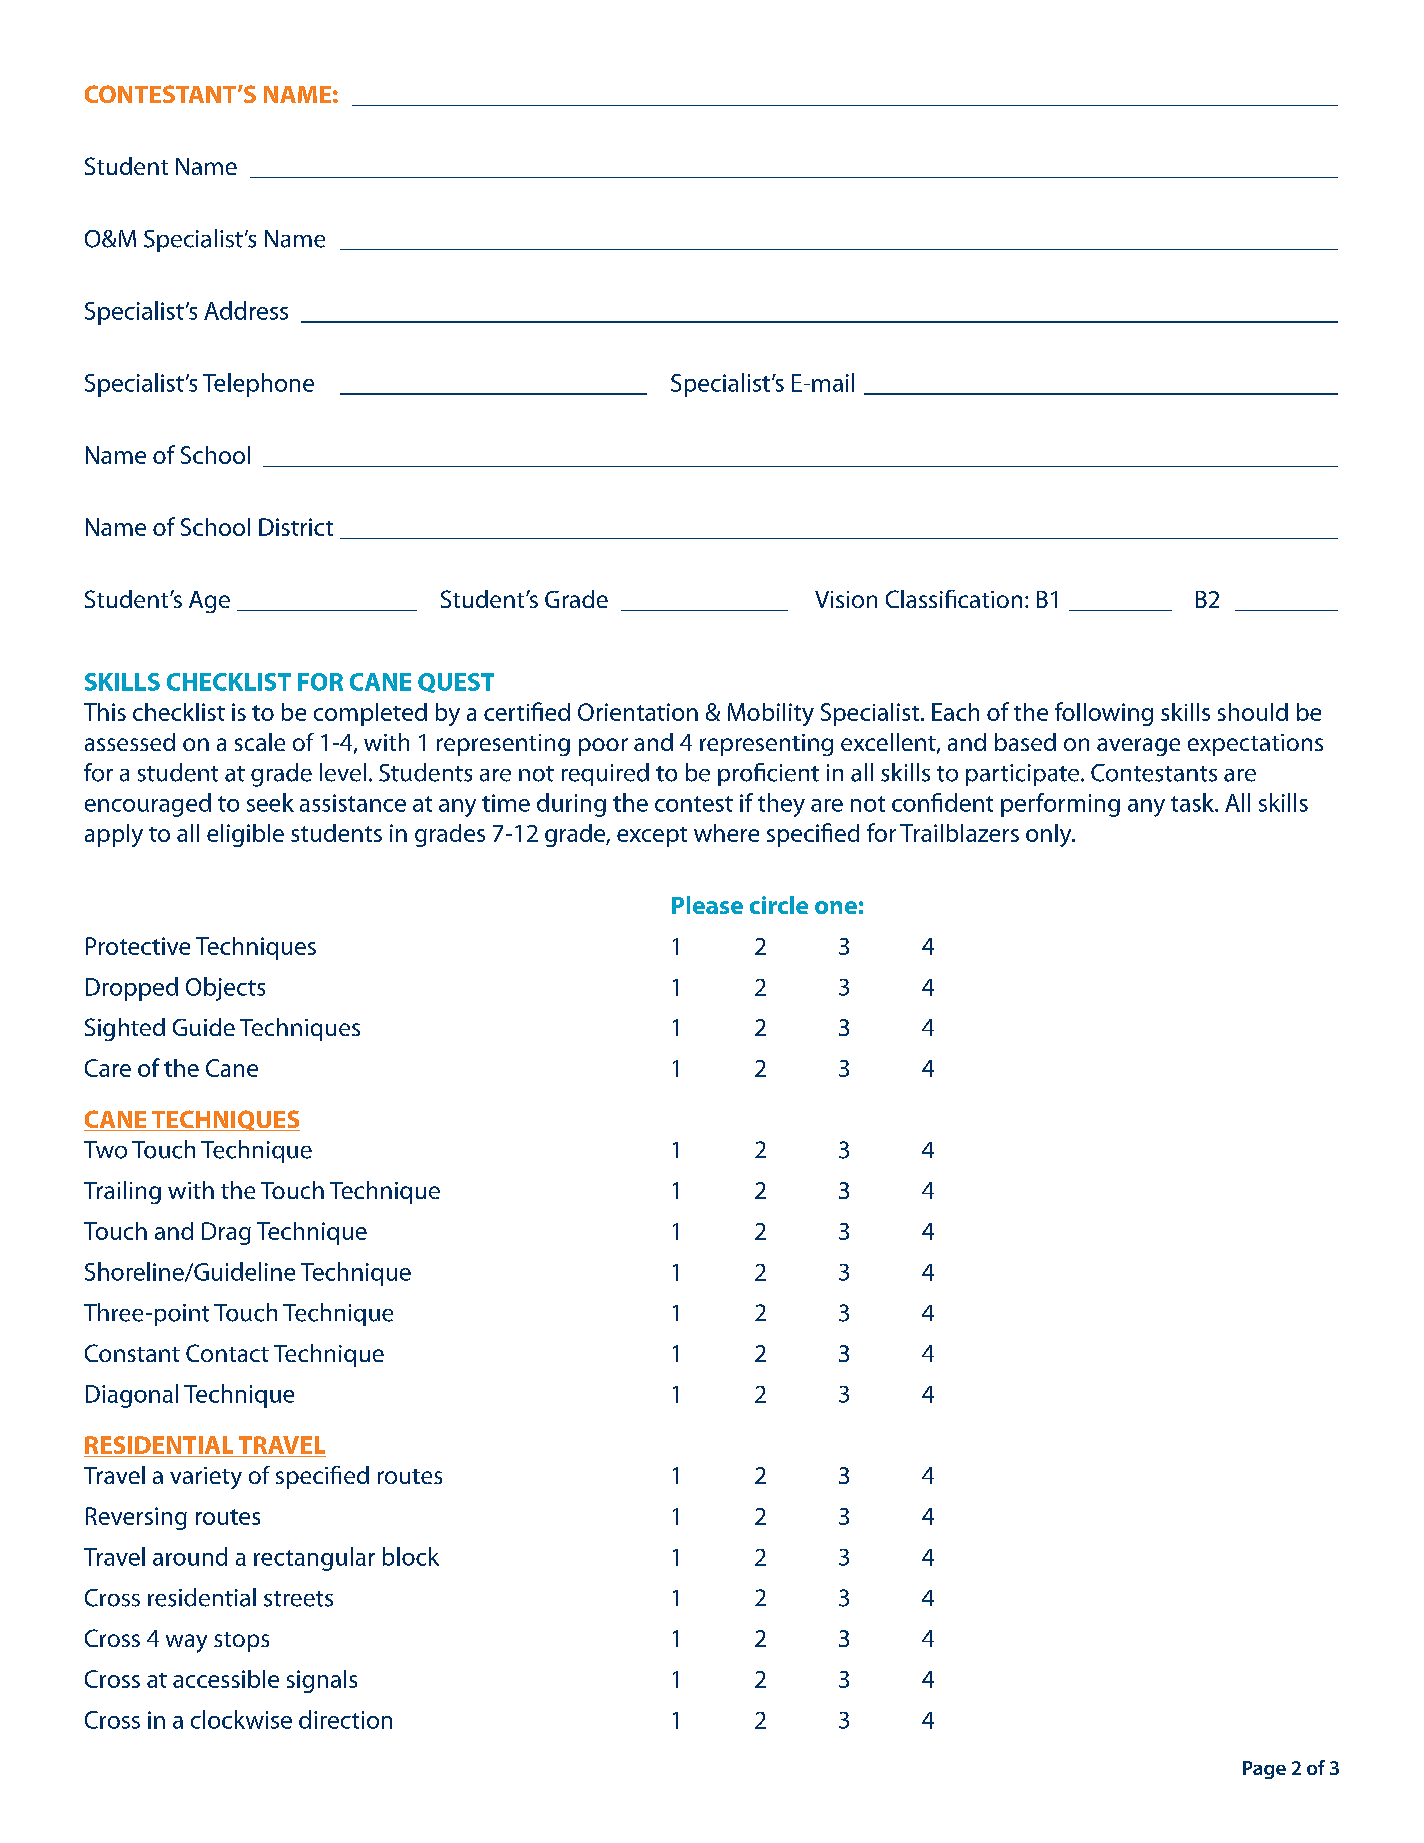  What do you see at coordinates (241, 1719) in the screenshot?
I see `clockwise` at bounding box center [241, 1719].
